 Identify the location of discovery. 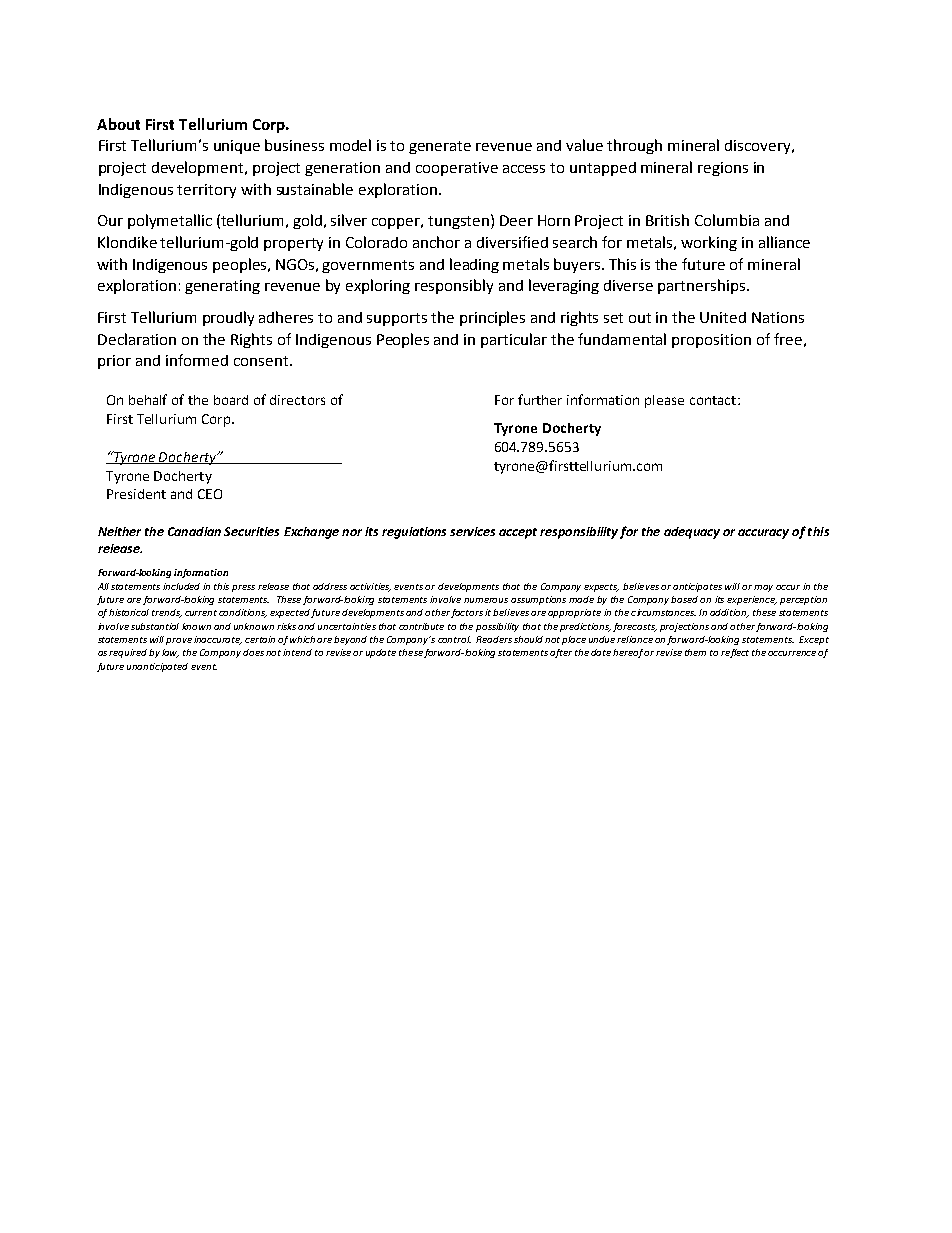
(759, 147).
